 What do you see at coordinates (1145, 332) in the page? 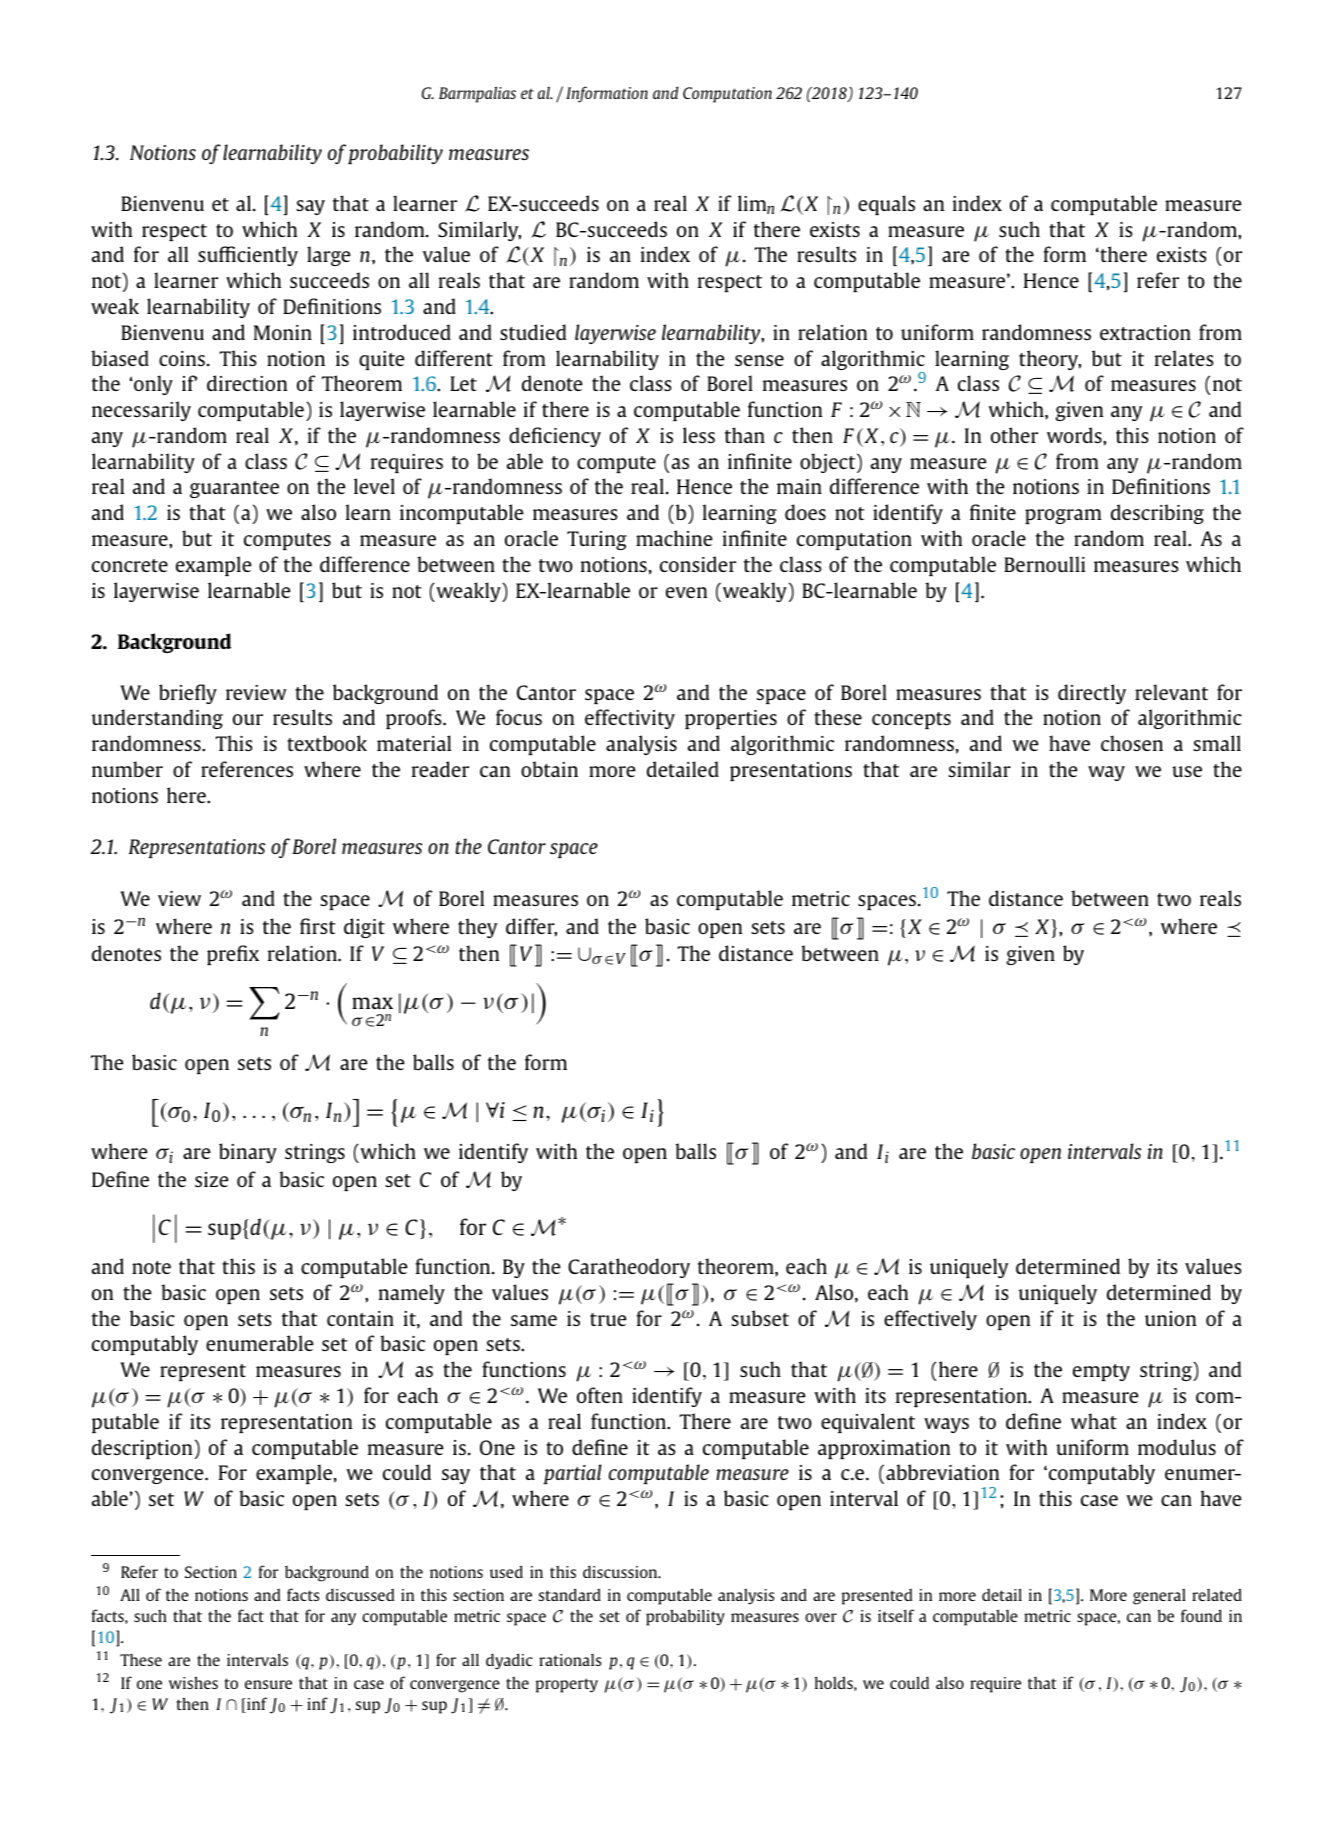
I see `extraction` at bounding box center [1145, 332].
